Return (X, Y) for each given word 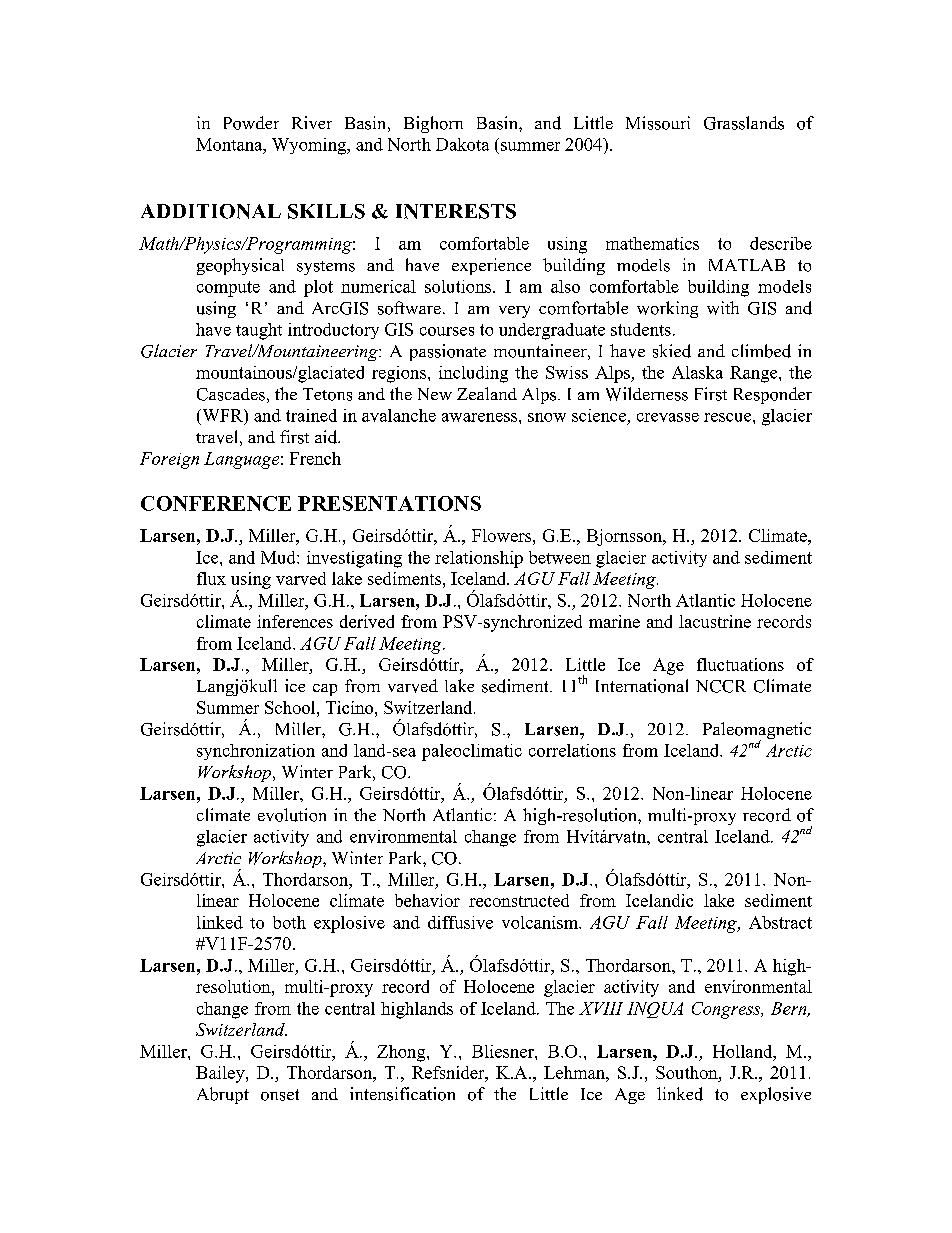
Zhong (402, 1053)
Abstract (780, 922)
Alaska (697, 372)
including (473, 374)
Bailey (221, 1074)
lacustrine (715, 621)
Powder (251, 123)
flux (211, 578)
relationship (479, 559)
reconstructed (519, 900)
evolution (292, 815)
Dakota (462, 144)
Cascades (231, 394)
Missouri (658, 123)
